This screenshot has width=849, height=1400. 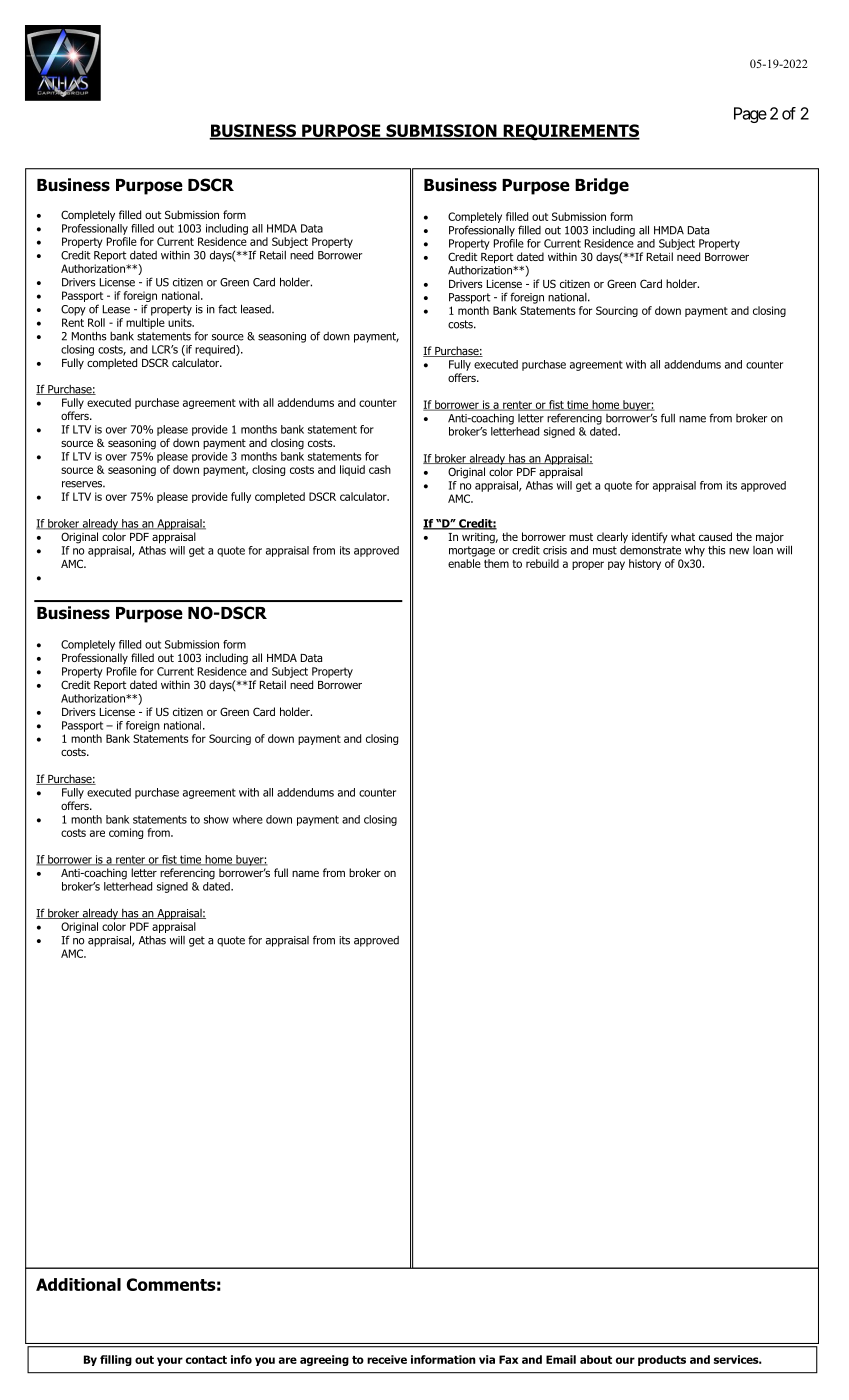 I want to click on products, so click(x=662, y=1360).
